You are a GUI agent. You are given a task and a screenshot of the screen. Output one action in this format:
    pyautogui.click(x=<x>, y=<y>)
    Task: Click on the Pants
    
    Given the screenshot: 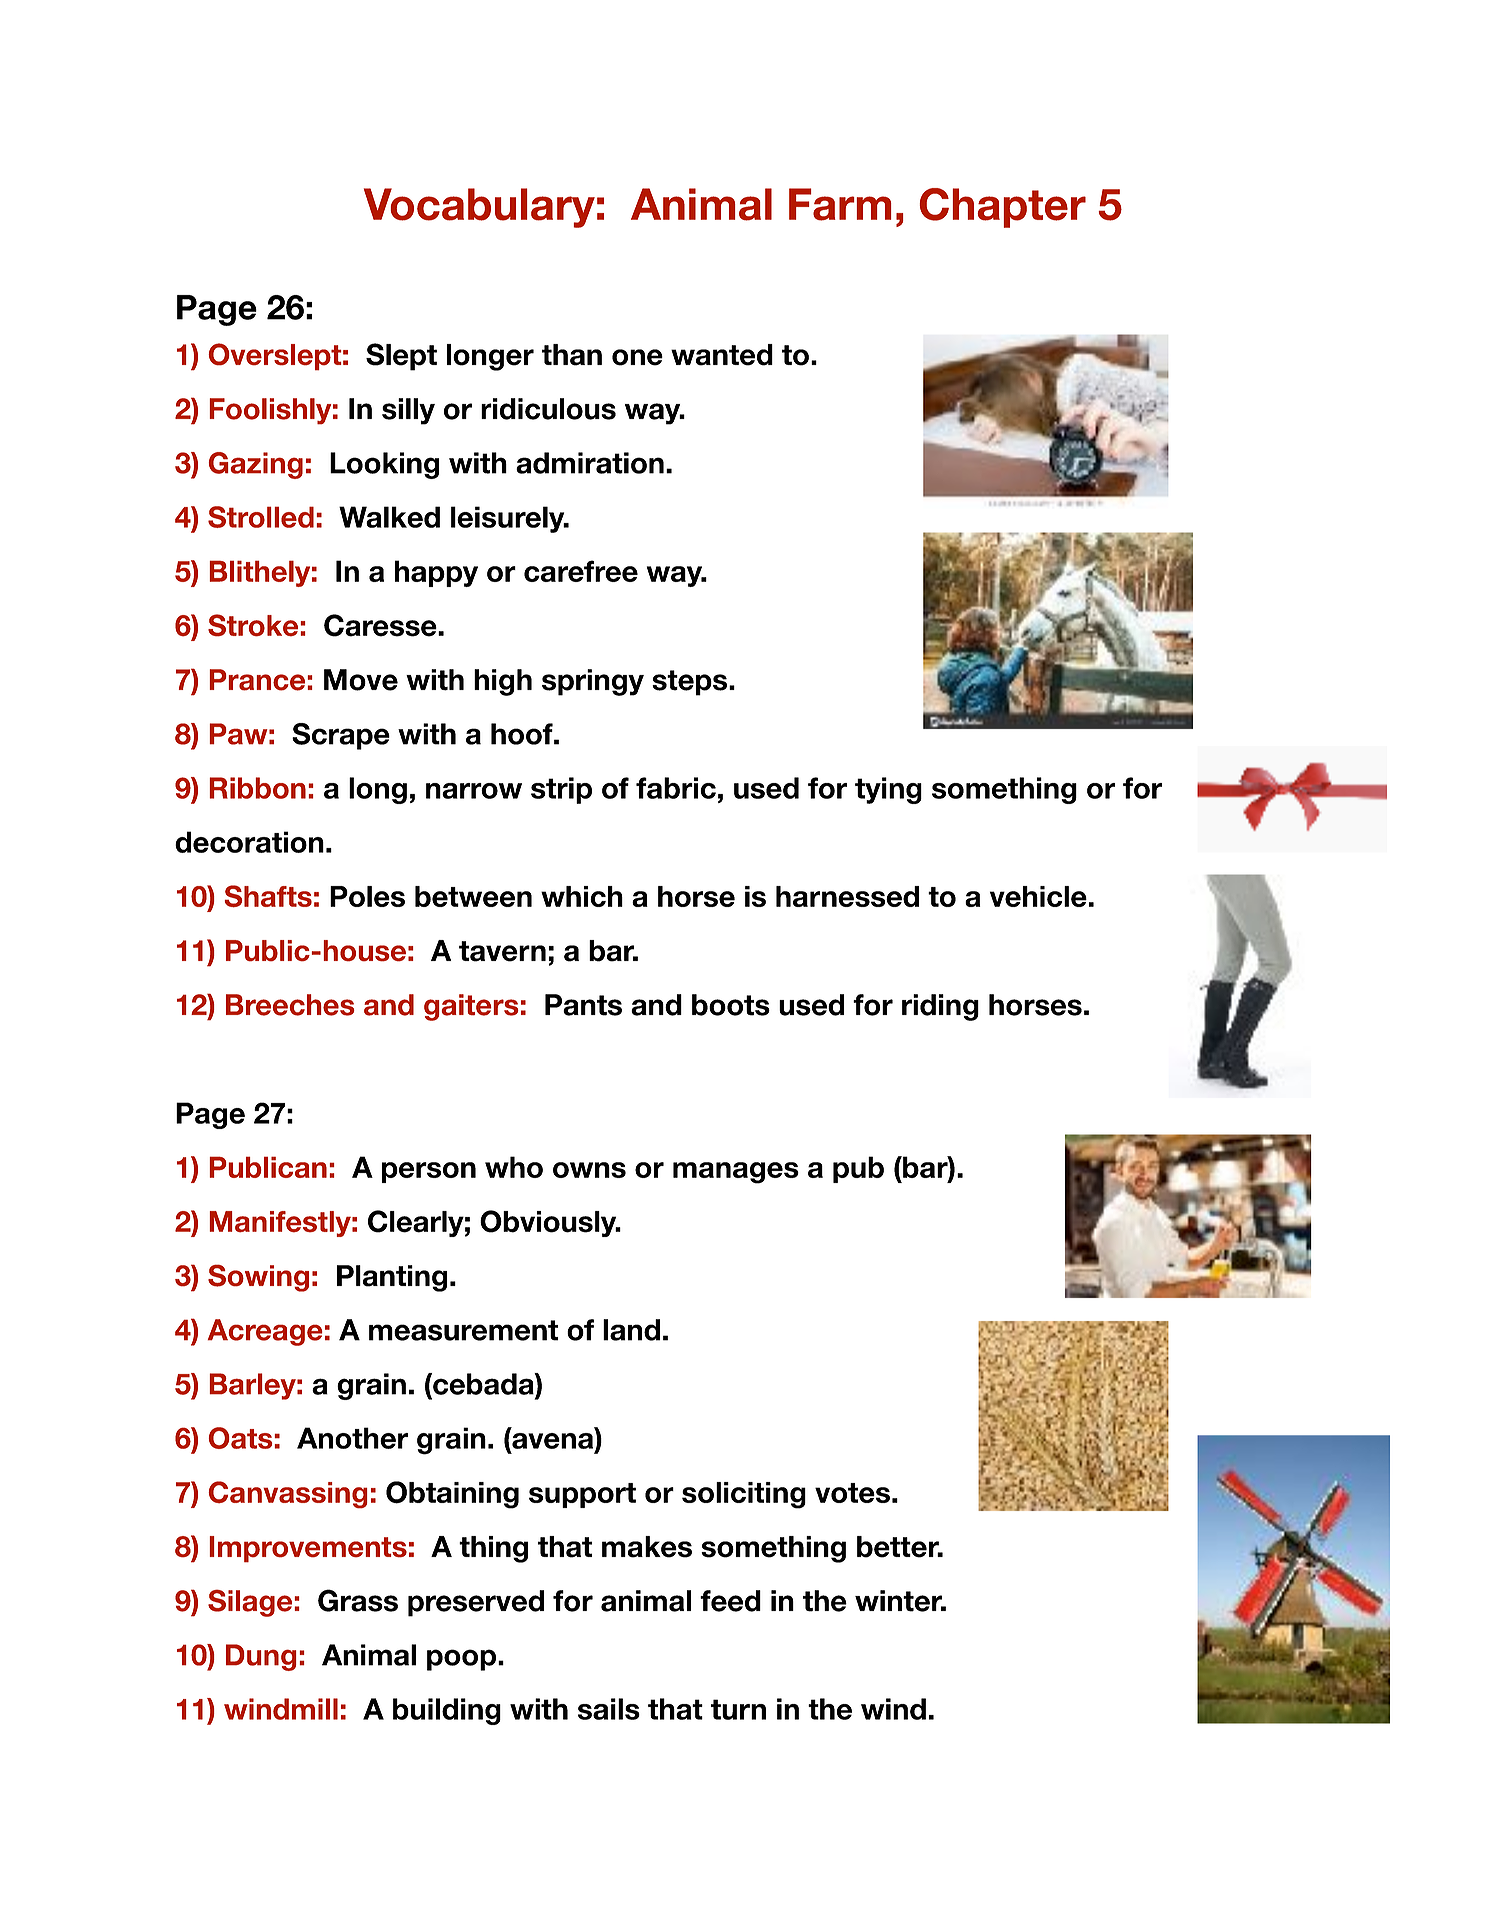 What is the action you would take?
    pyautogui.click(x=583, y=1005)
